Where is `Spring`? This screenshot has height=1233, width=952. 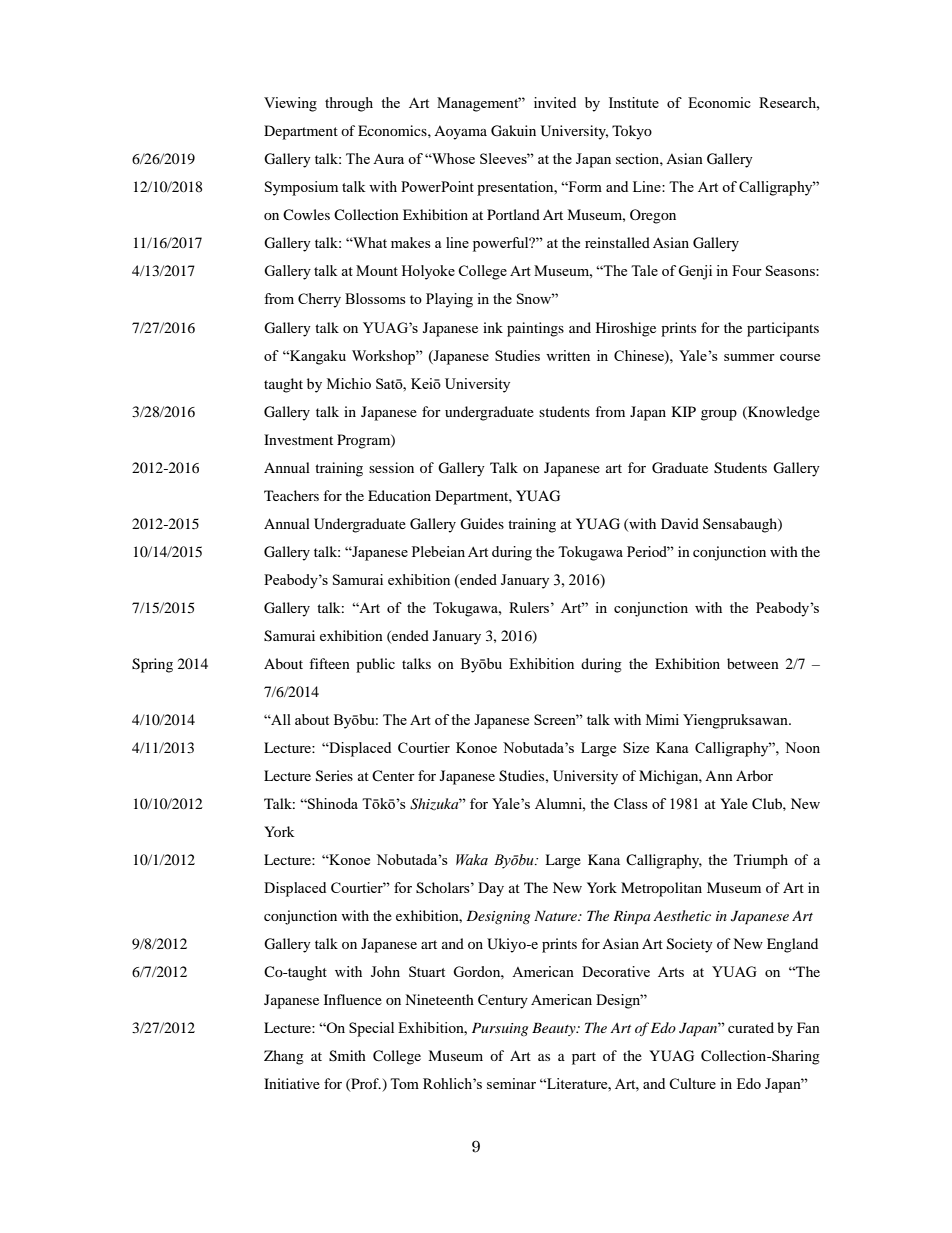
Spring is located at coordinates (152, 665).
